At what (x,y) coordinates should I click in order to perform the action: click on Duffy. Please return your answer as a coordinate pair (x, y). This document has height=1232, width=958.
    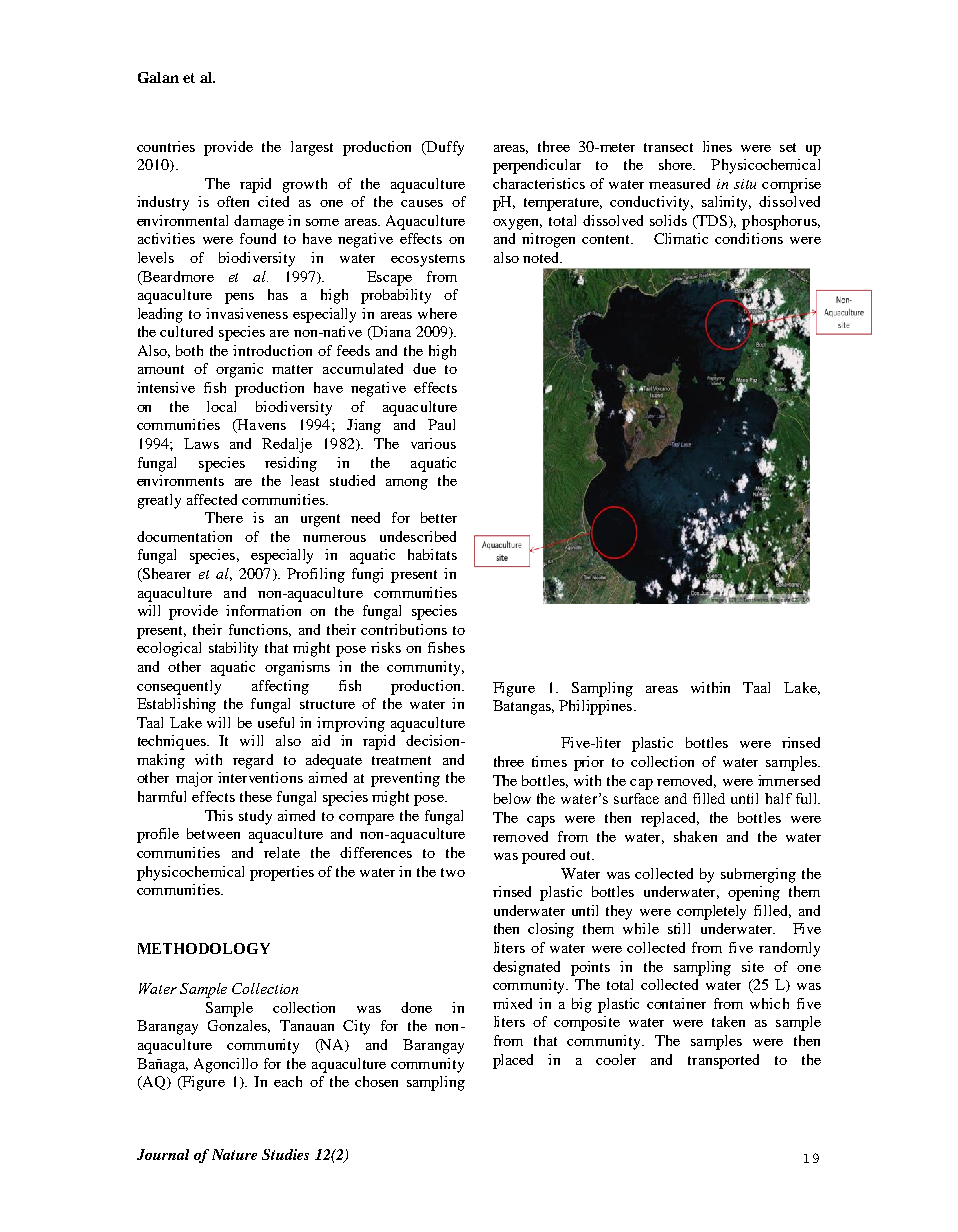
    Looking at the image, I should click on (444, 148).
